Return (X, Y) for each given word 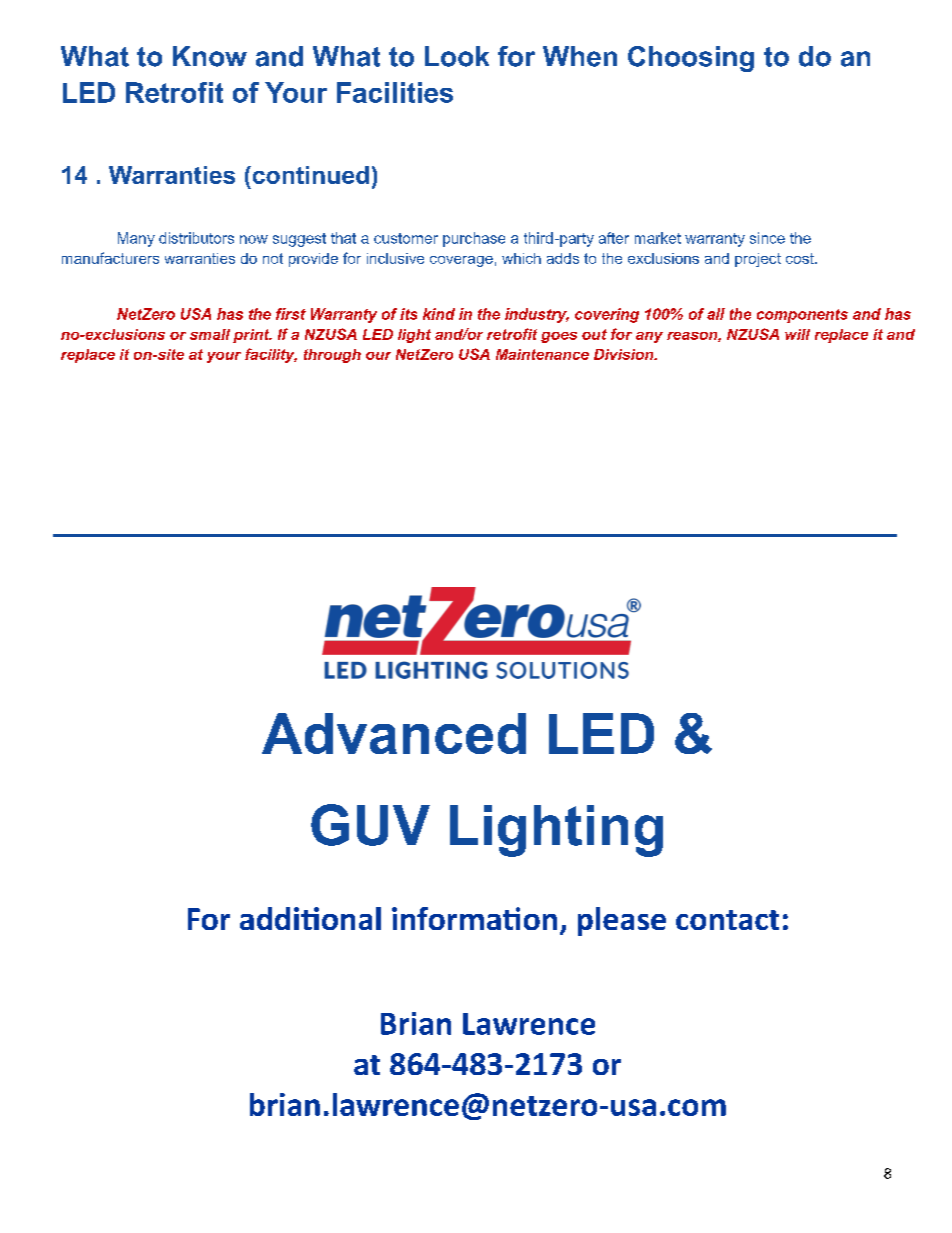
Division (625, 354)
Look (457, 56)
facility (271, 355)
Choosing (691, 59)
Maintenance (542, 354)
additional (310, 918)
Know (210, 56)
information (474, 918)
